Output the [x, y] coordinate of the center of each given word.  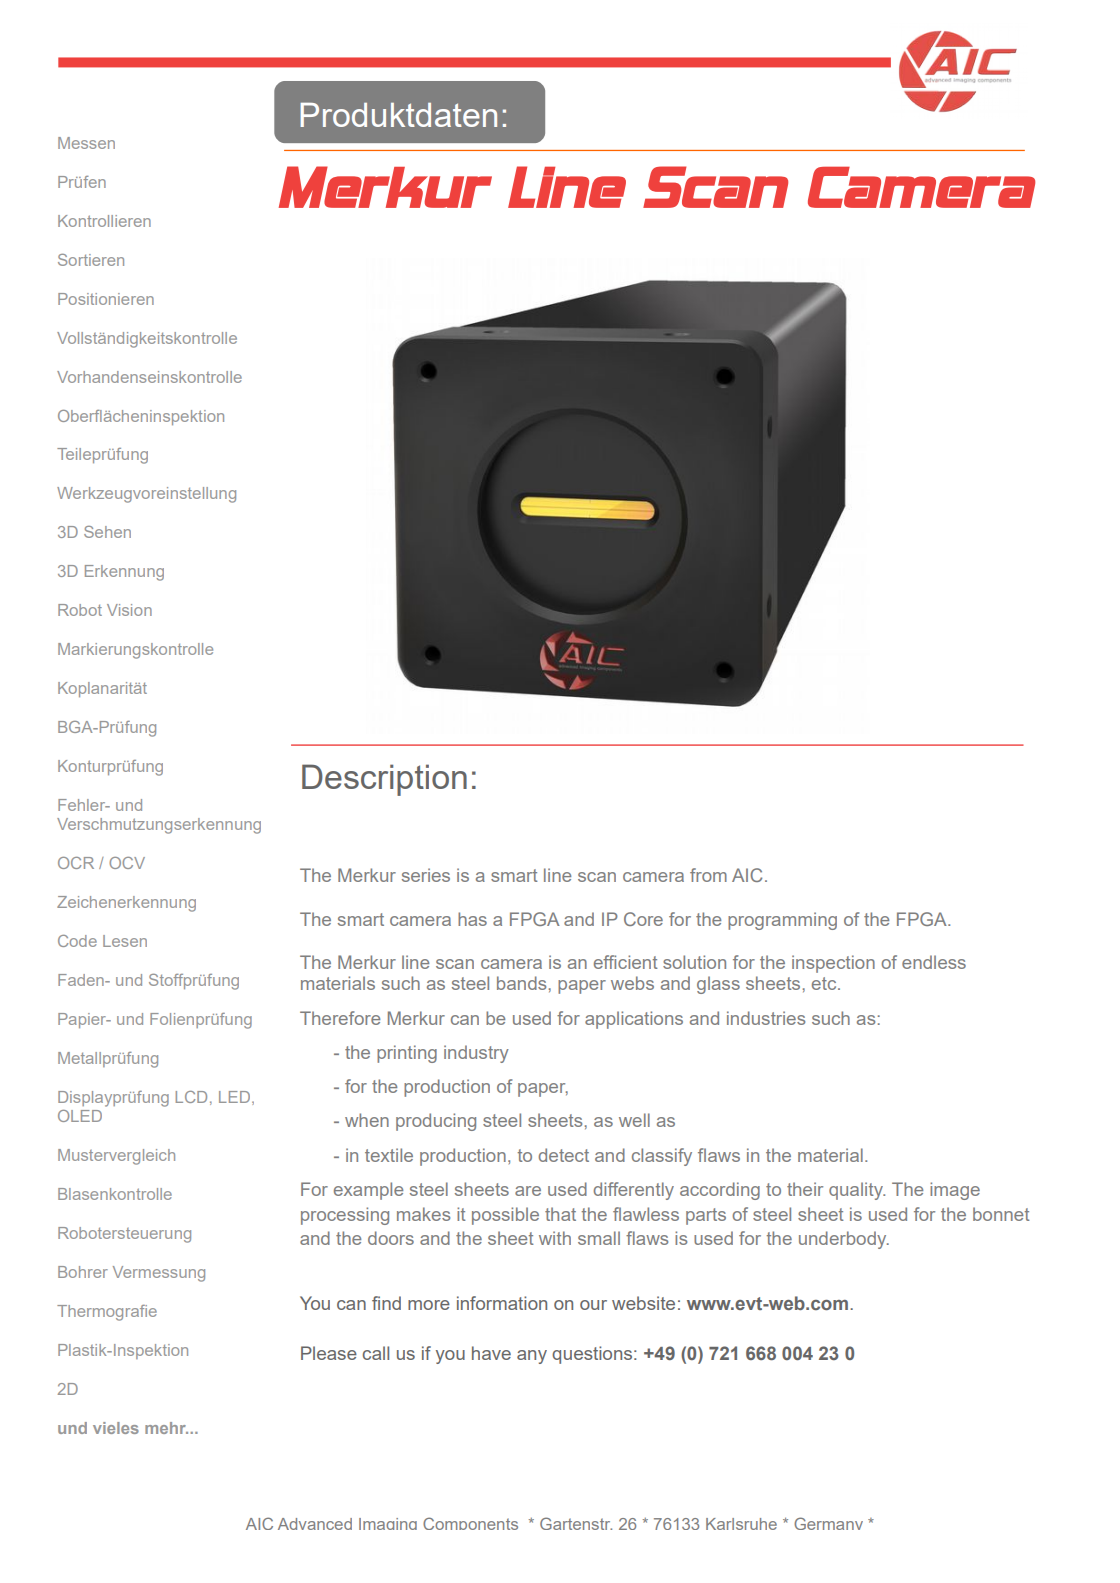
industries [766, 1018]
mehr [166, 1428]
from [708, 875]
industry [476, 1054]
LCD [191, 1097]
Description [384, 780]
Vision [129, 610]
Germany [828, 1523]
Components [470, 1523]
